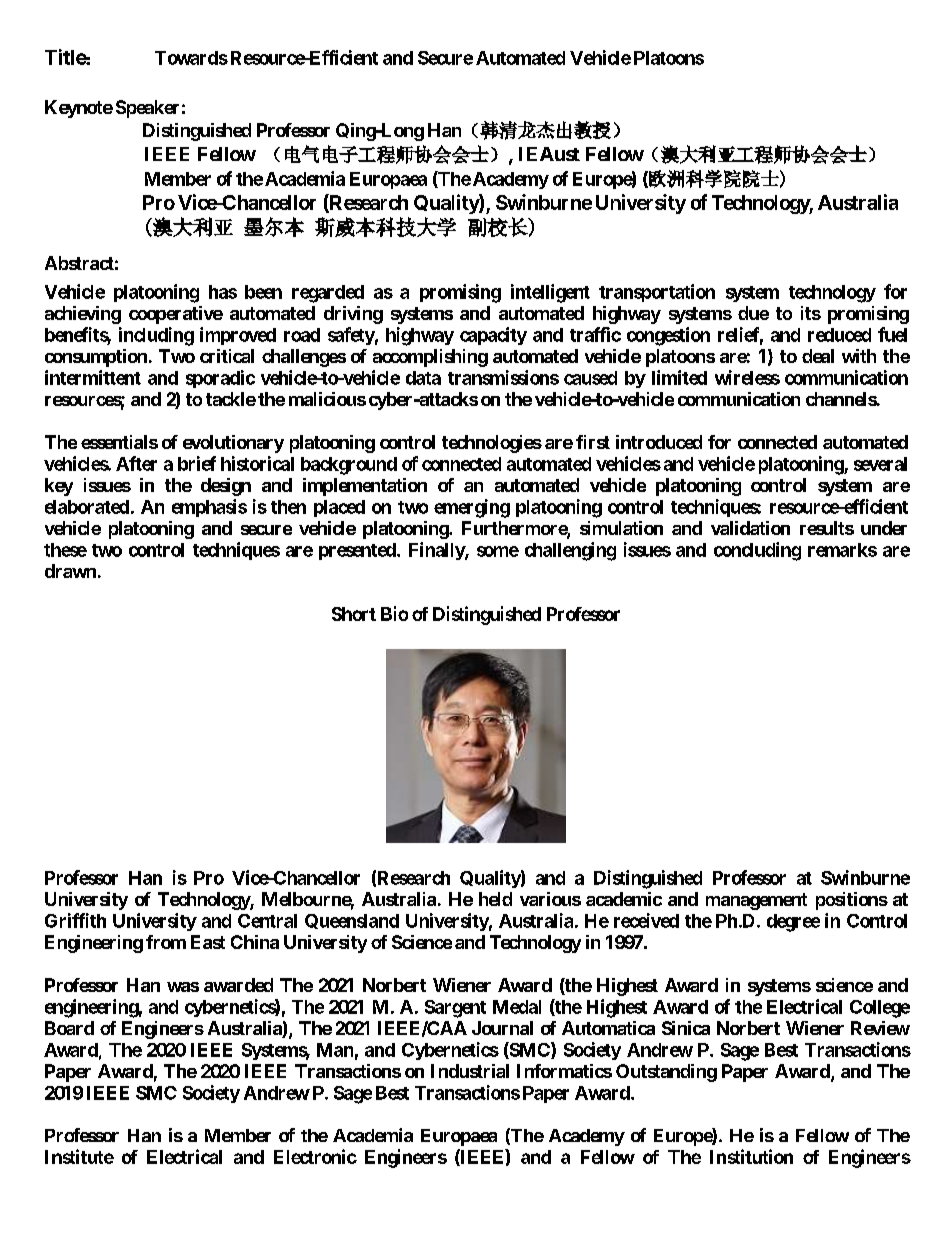 Image resolution: width=952 pixels, height=1233 pixels. I want to click on concluding, so click(757, 551).
